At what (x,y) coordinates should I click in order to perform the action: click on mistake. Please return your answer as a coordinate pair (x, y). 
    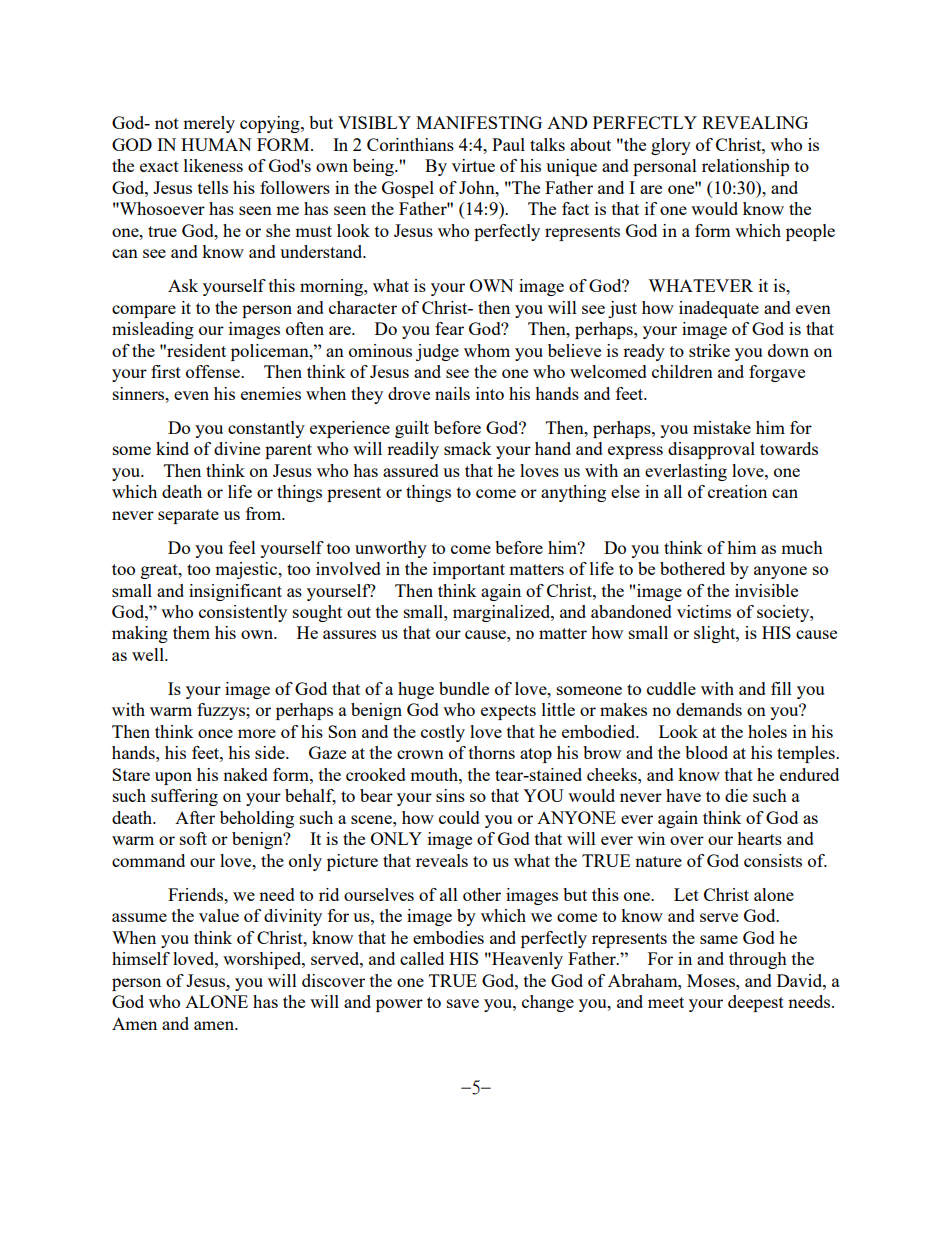
    Looking at the image, I should click on (722, 427).
